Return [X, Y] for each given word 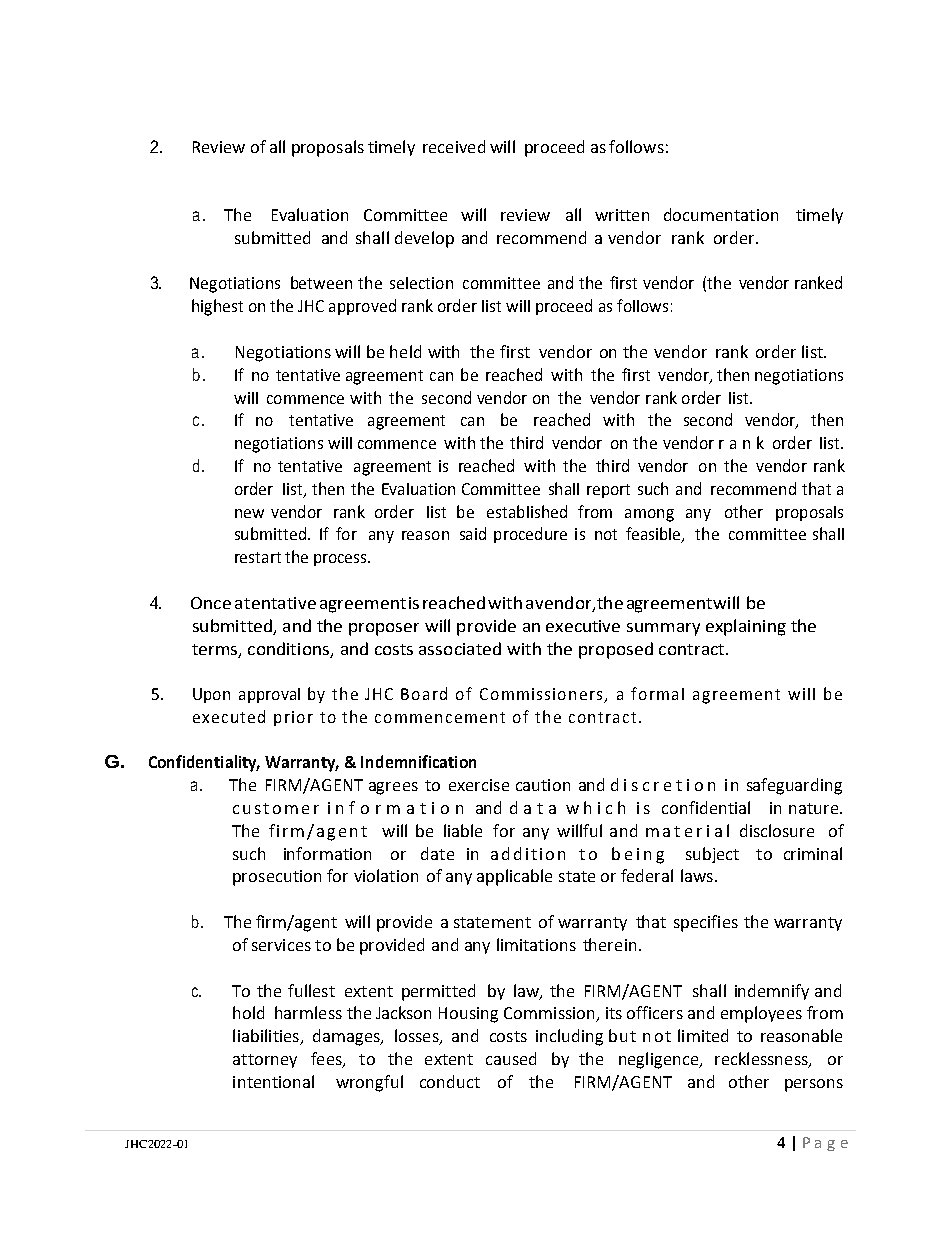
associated [460, 648]
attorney [265, 1061]
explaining [746, 627]
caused [511, 1058]
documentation [721, 214]
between [321, 282]
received [454, 146]
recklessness [762, 1060]
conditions [290, 649]
